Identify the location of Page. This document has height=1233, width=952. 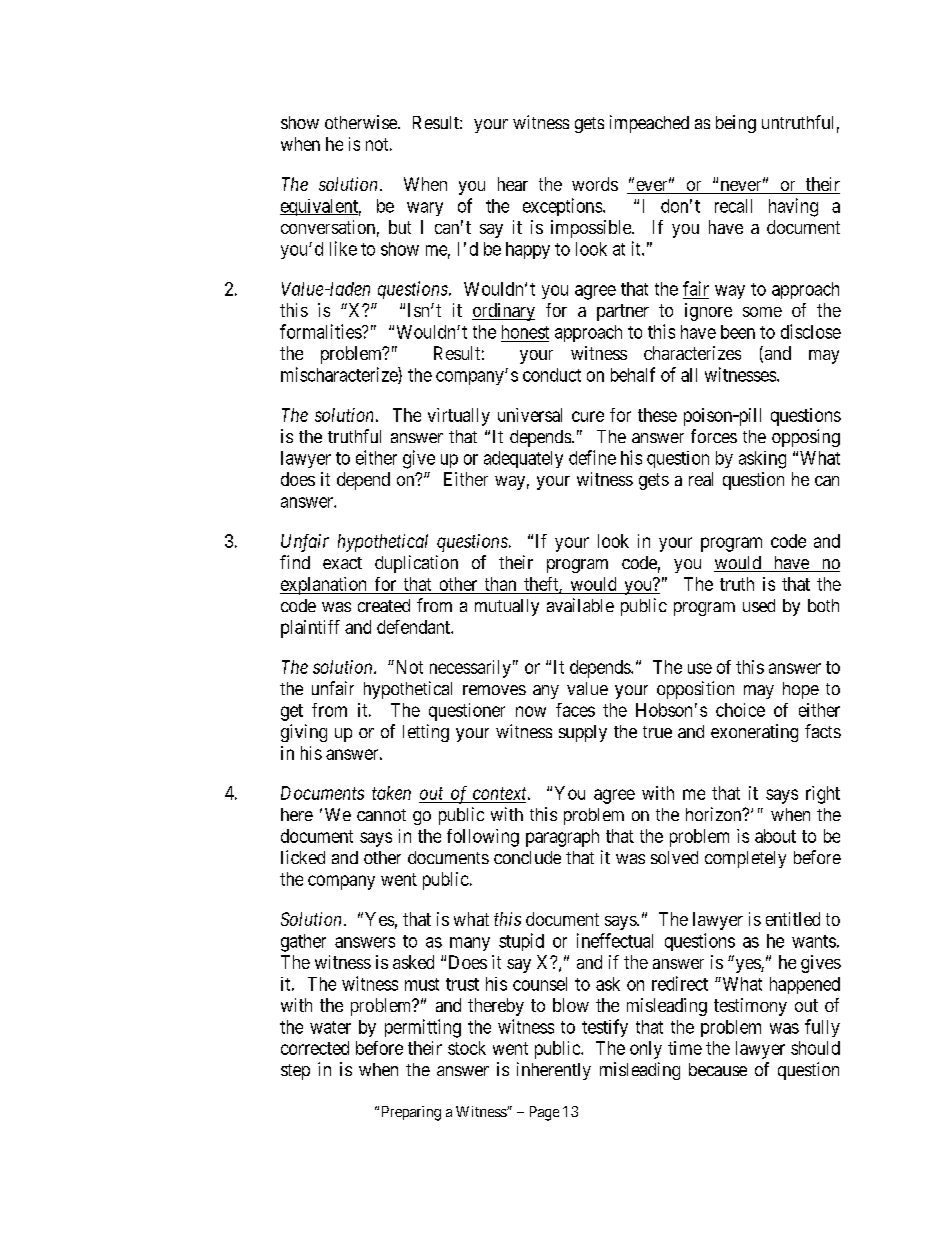
(544, 1113).
